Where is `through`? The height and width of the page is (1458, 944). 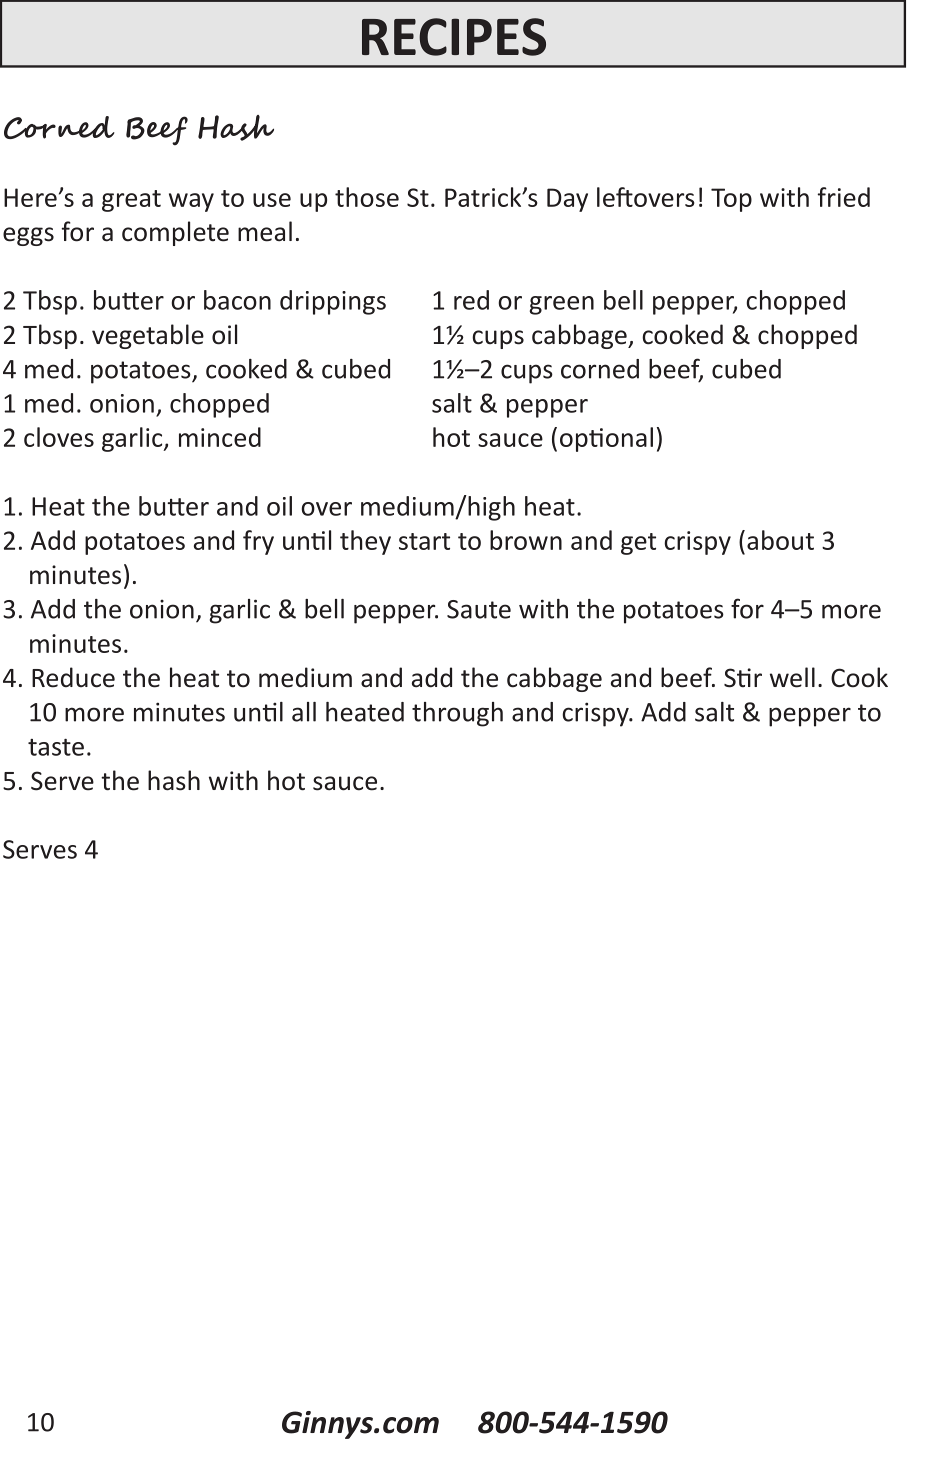
through is located at coordinates (457, 714).
